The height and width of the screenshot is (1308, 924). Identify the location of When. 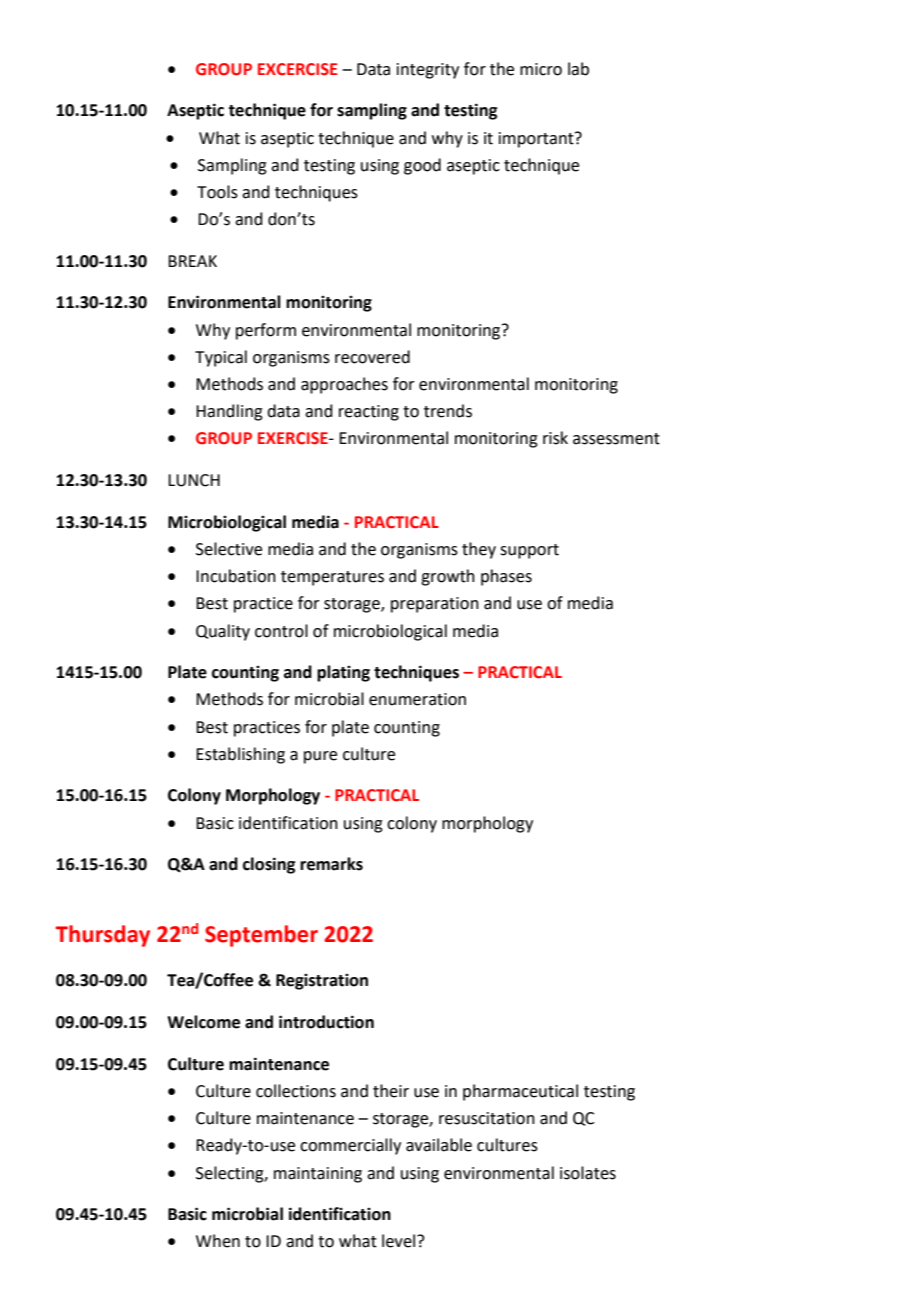
(218, 1241).
